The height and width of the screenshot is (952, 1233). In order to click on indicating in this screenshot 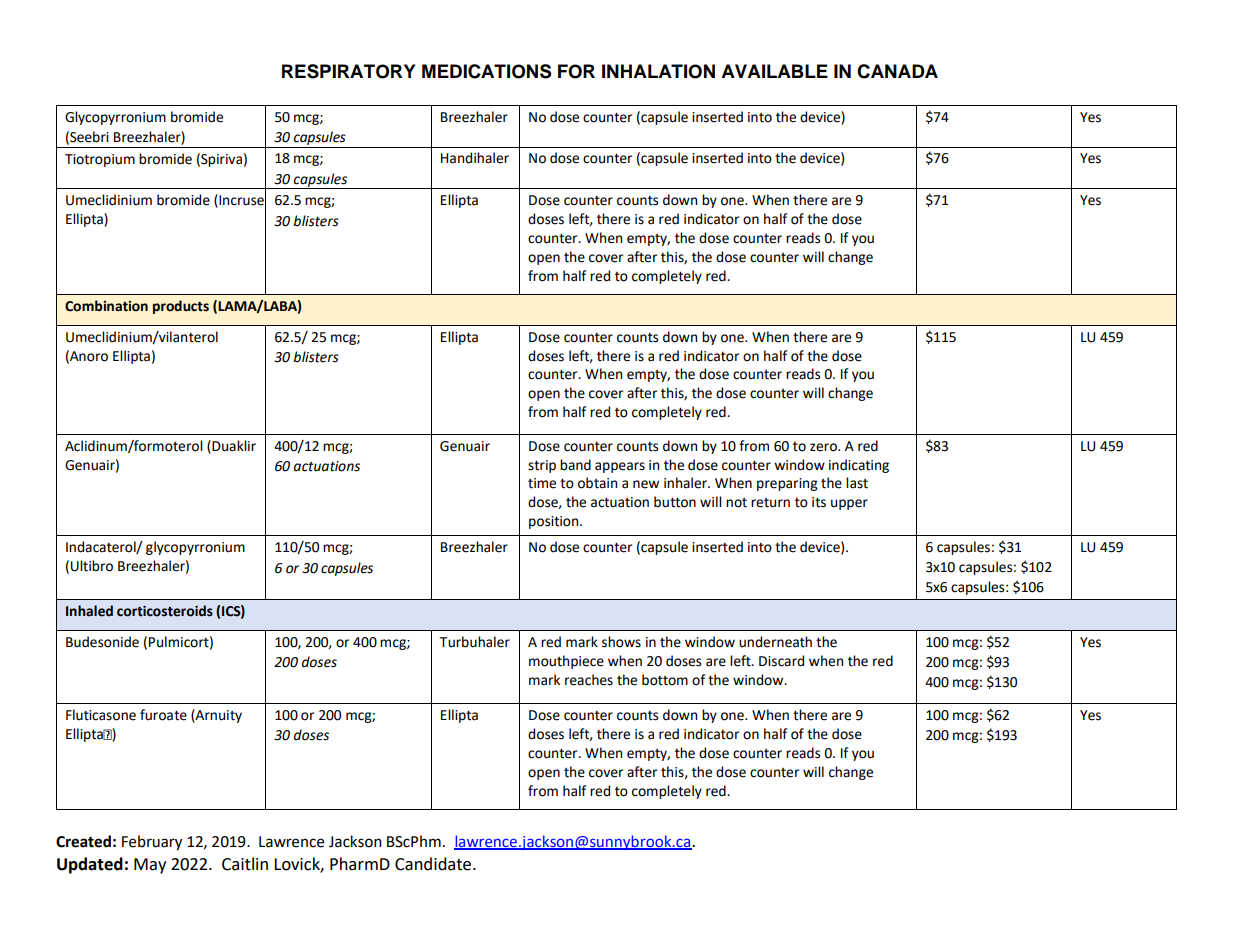, I will do `click(859, 466)`.
